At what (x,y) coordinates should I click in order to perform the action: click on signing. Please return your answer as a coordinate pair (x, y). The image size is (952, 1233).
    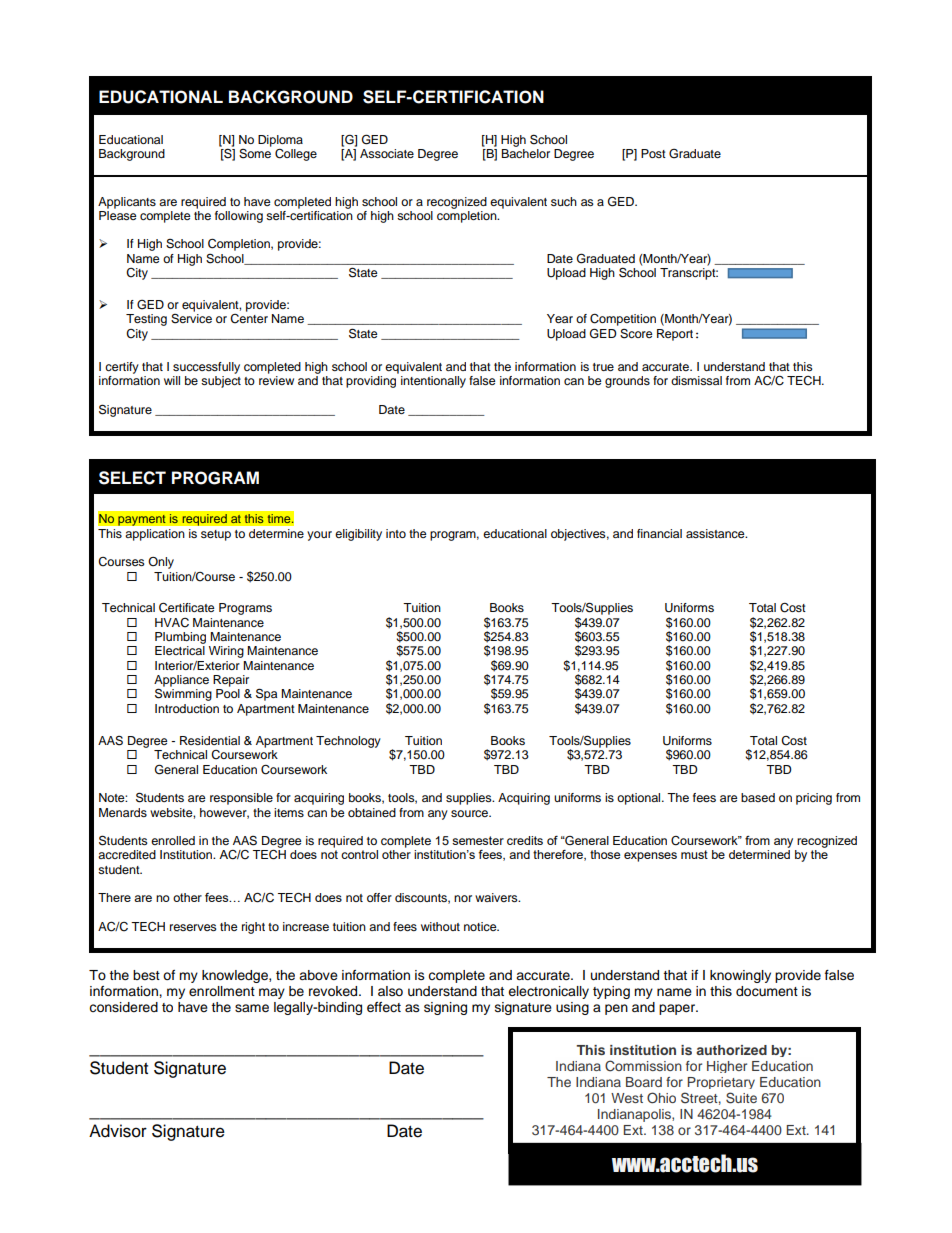
    Looking at the image, I should click on (445, 1008).
